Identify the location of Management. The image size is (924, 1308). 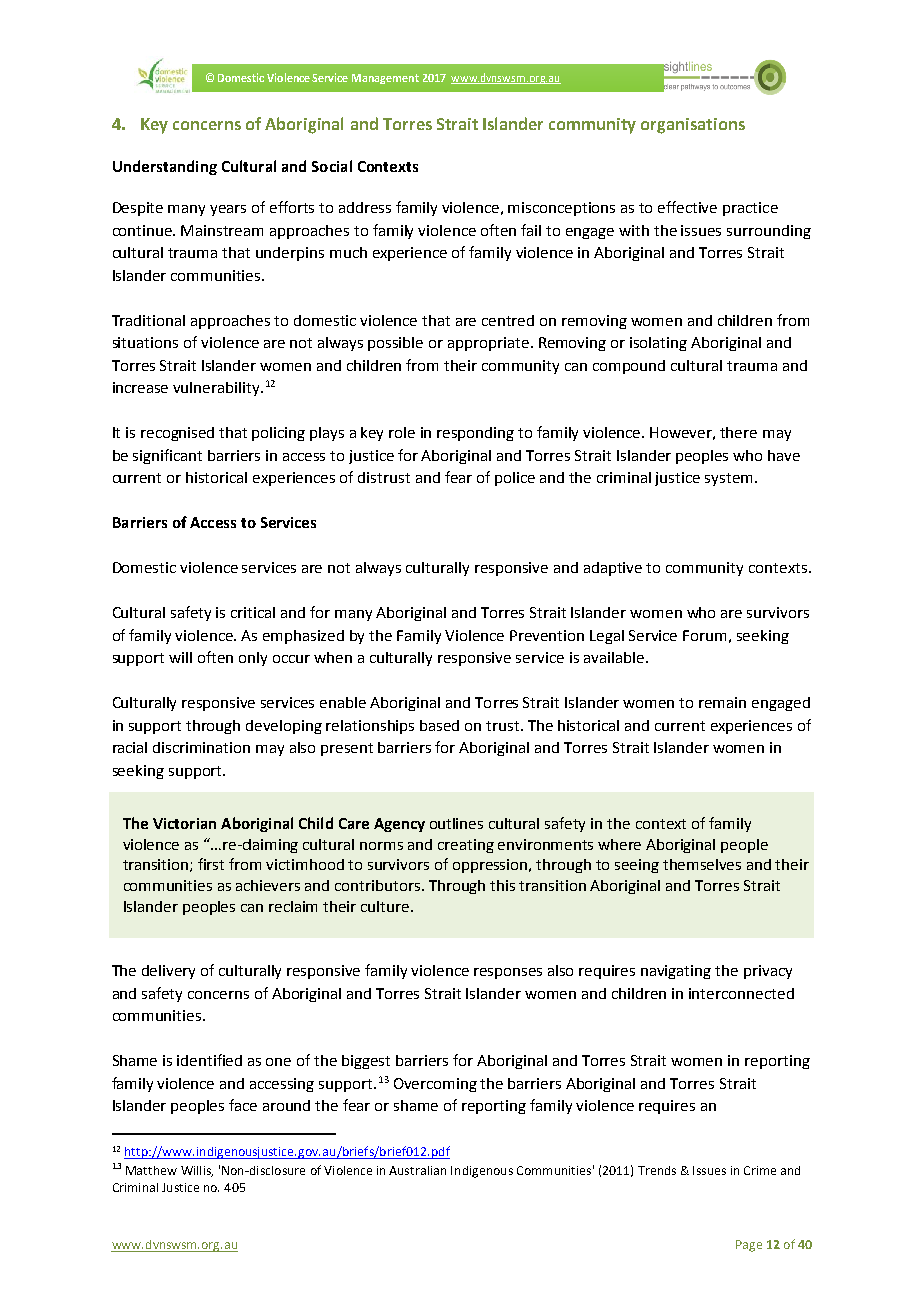
(385, 79).
